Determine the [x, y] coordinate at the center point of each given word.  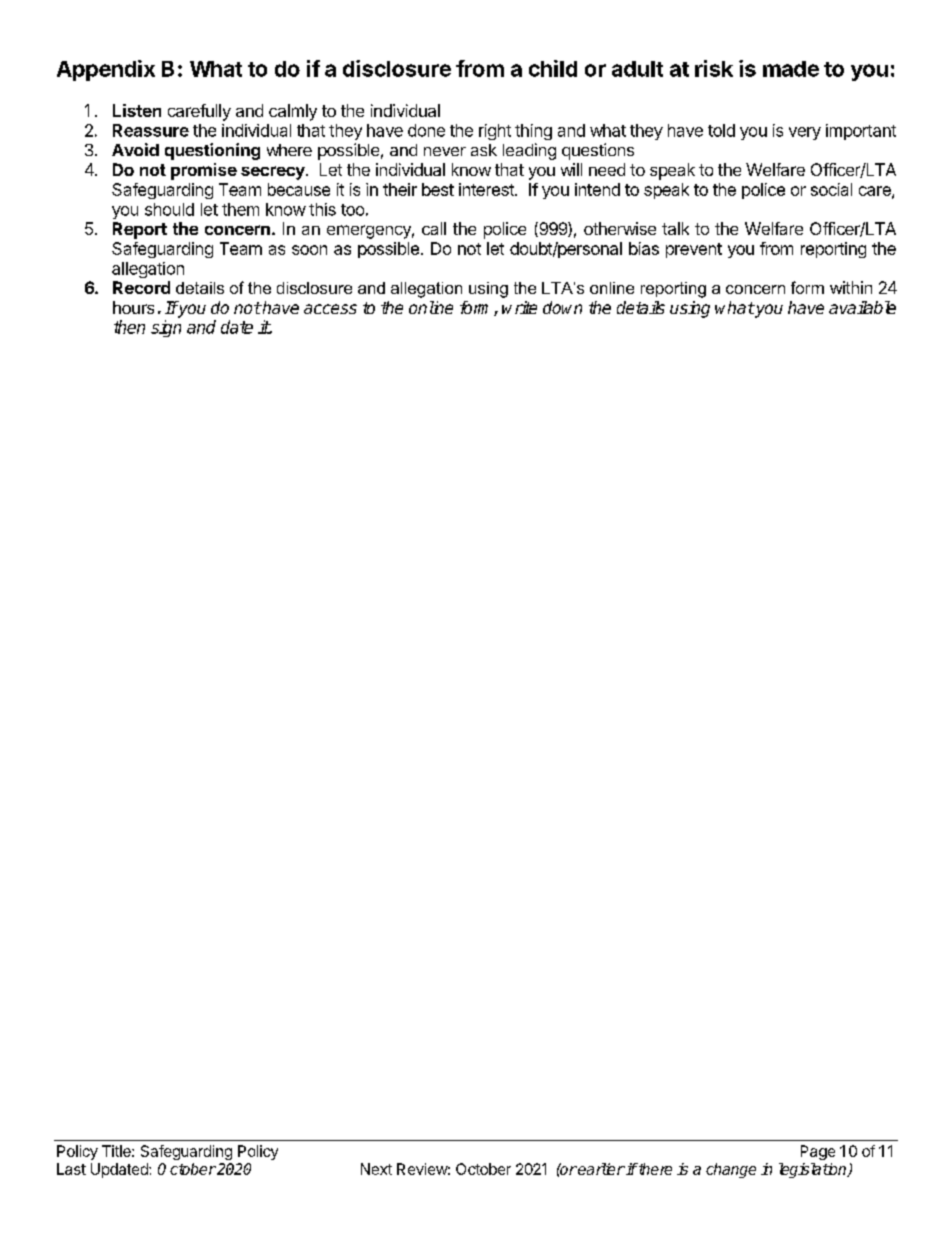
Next [376, 1169]
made [791, 69]
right [495, 132]
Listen [137, 110]
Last [71, 1169]
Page [818, 1152]
